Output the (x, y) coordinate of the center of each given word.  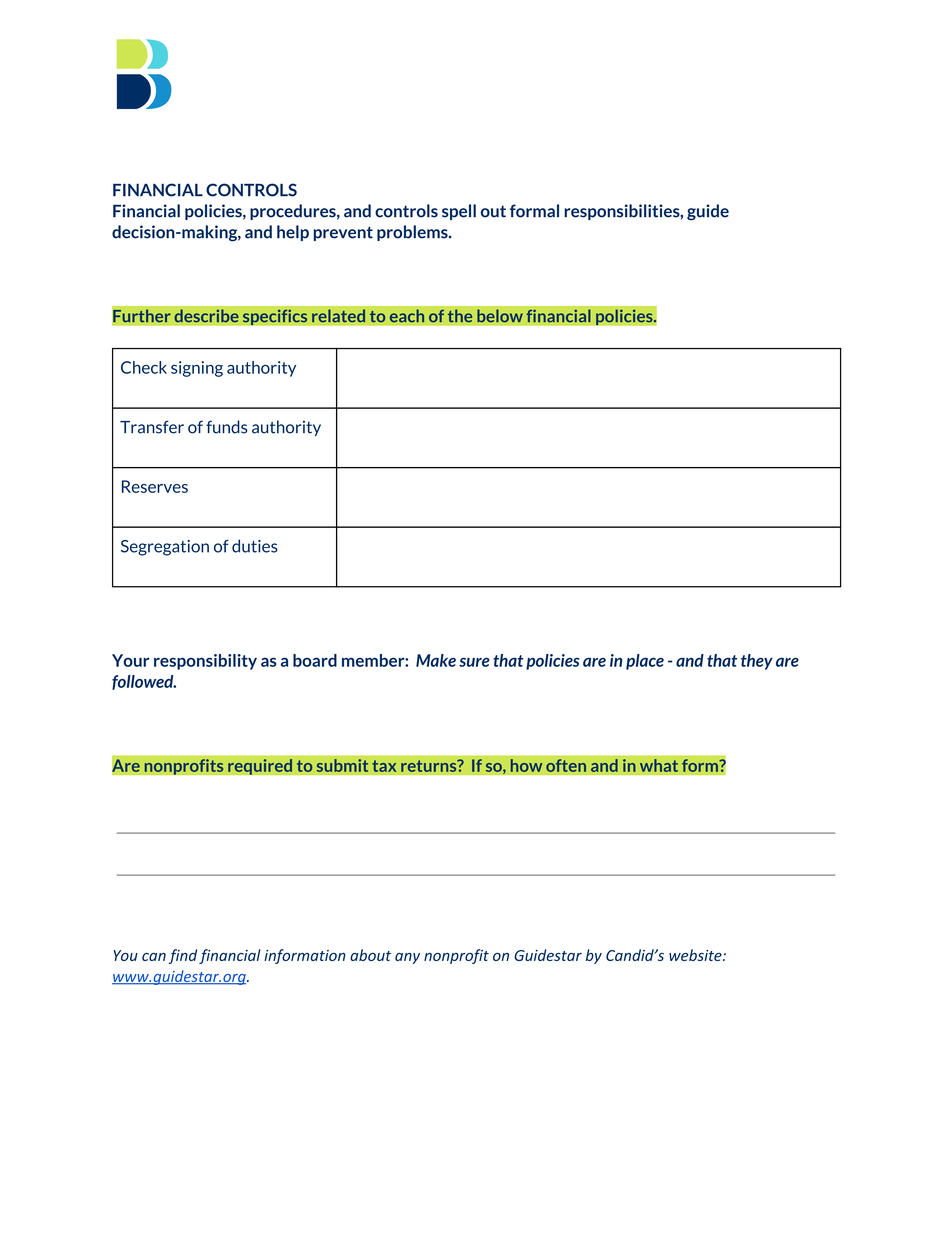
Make (436, 660)
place (645, 662)
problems (413, 233)
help (293, 233)
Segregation (165, 548)
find (183, 956)
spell (459, 212)
